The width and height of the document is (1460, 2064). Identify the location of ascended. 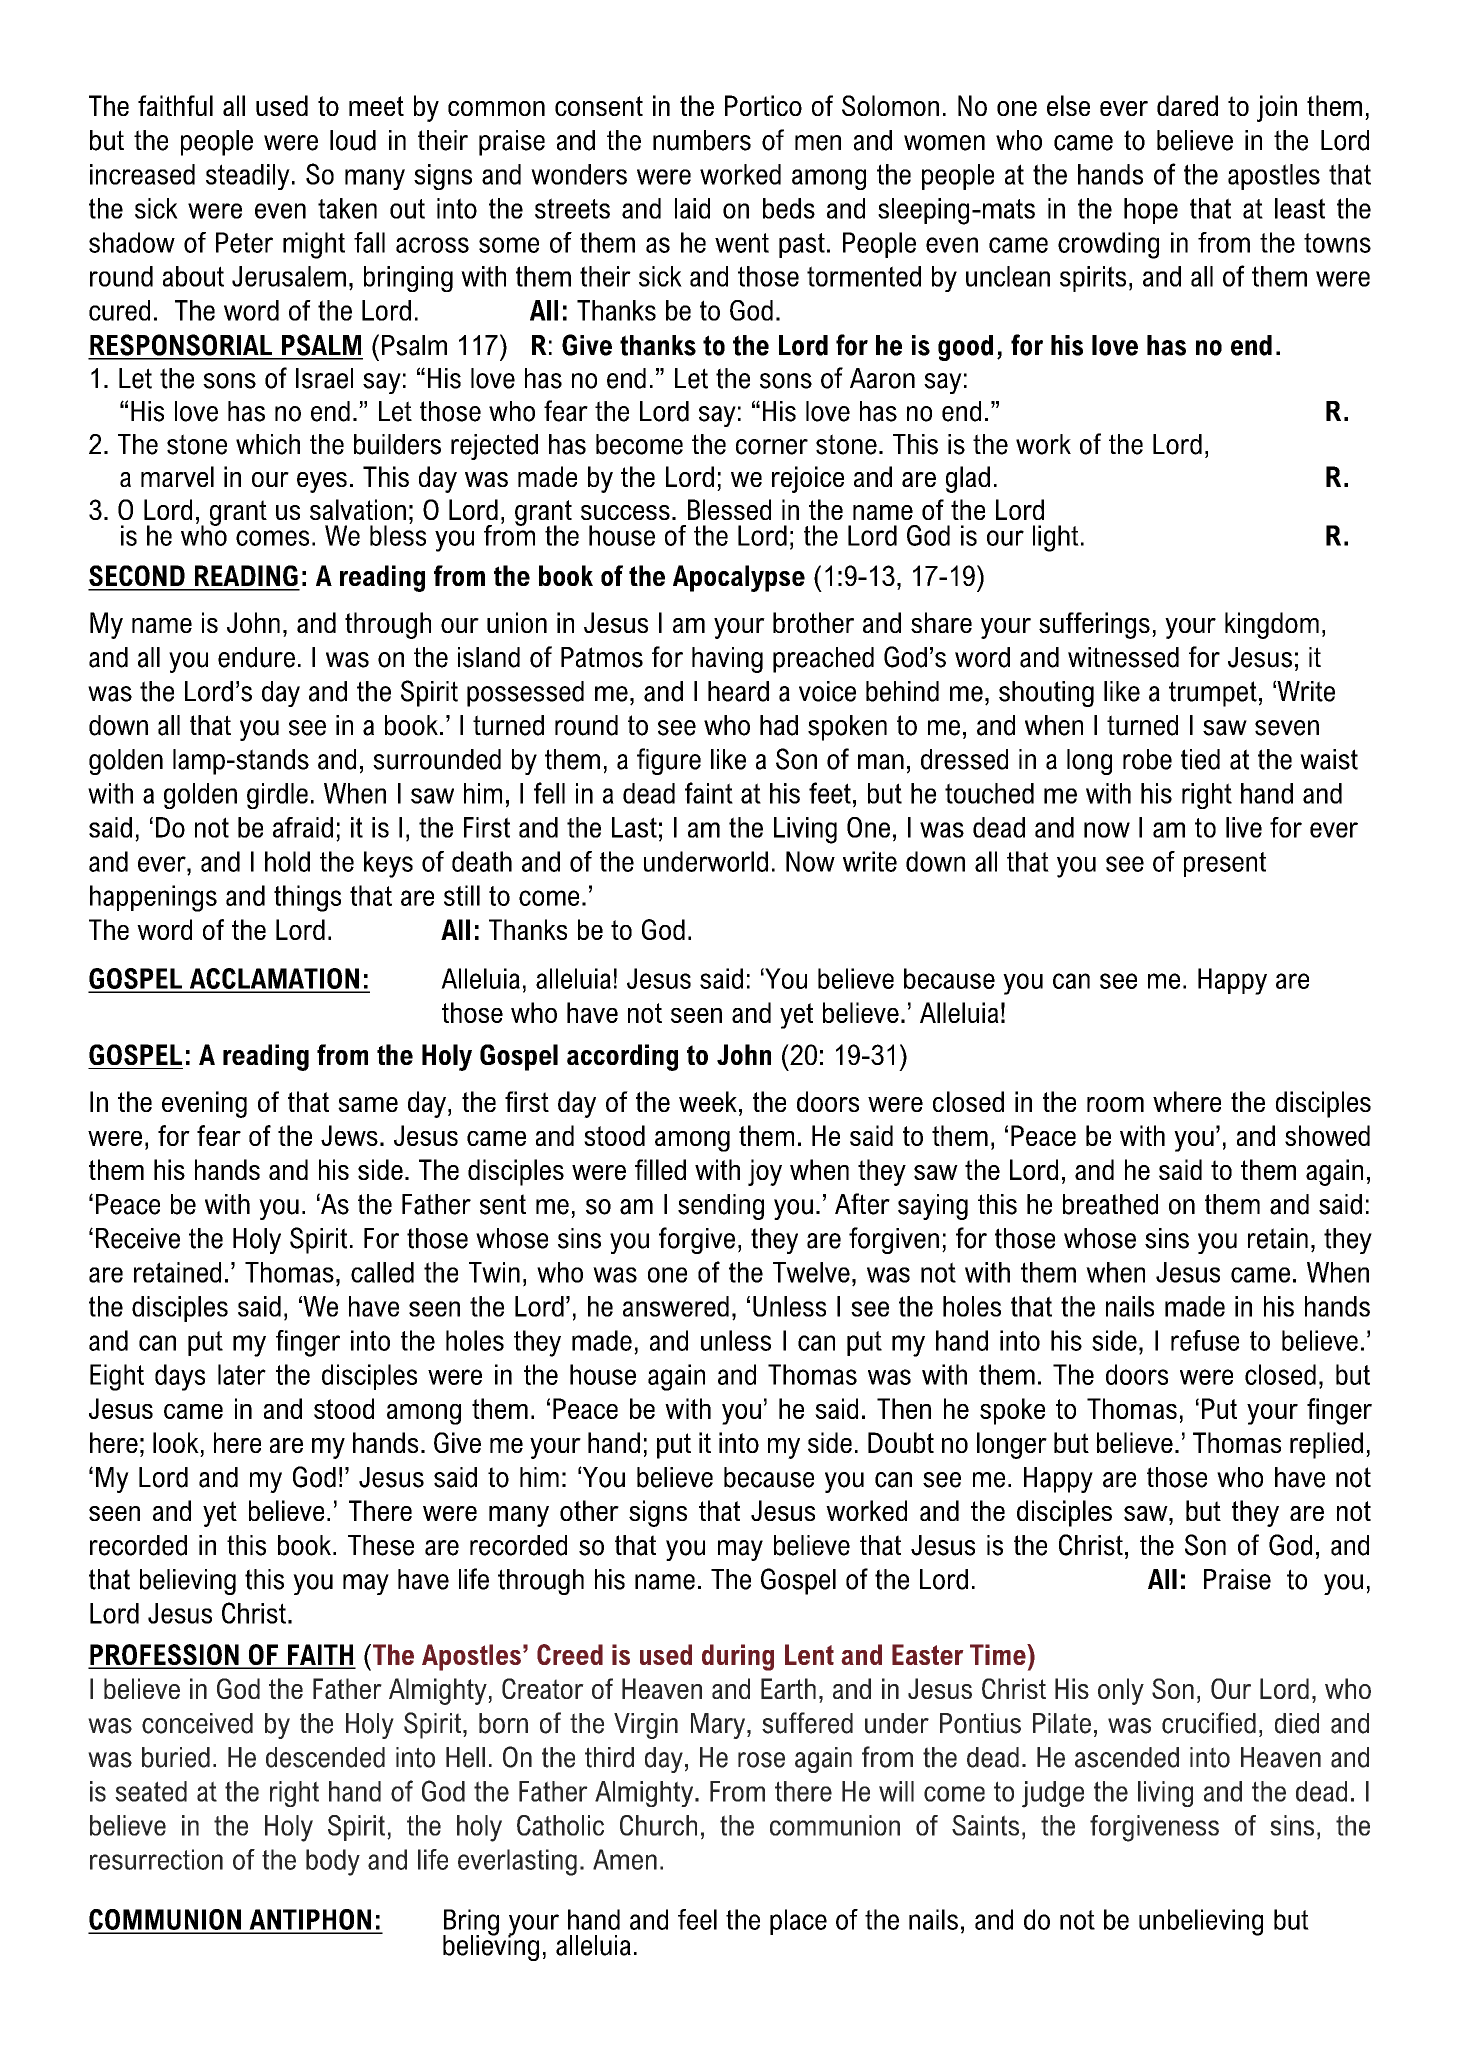
(1127, 1757).
